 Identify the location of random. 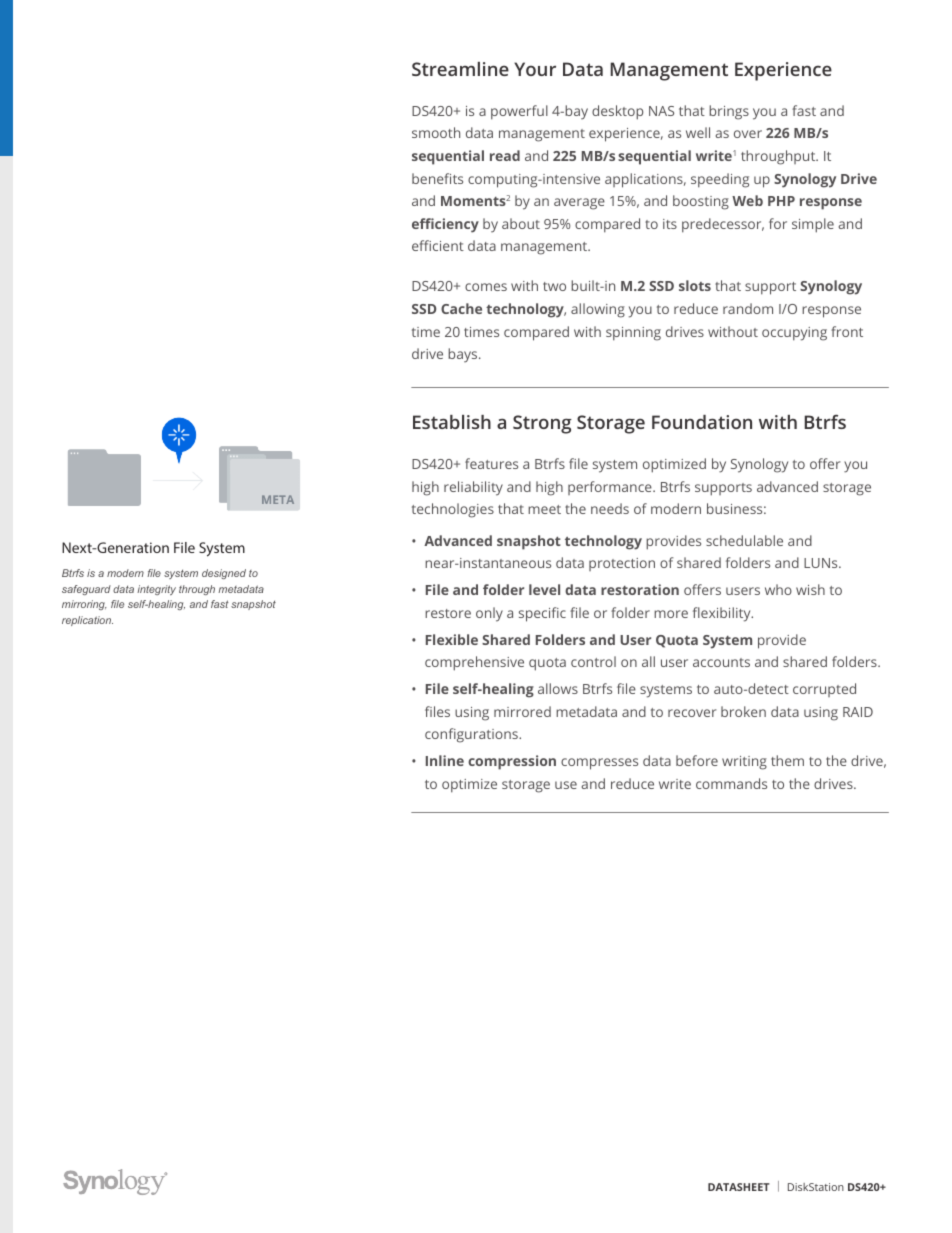
(748, 308).
